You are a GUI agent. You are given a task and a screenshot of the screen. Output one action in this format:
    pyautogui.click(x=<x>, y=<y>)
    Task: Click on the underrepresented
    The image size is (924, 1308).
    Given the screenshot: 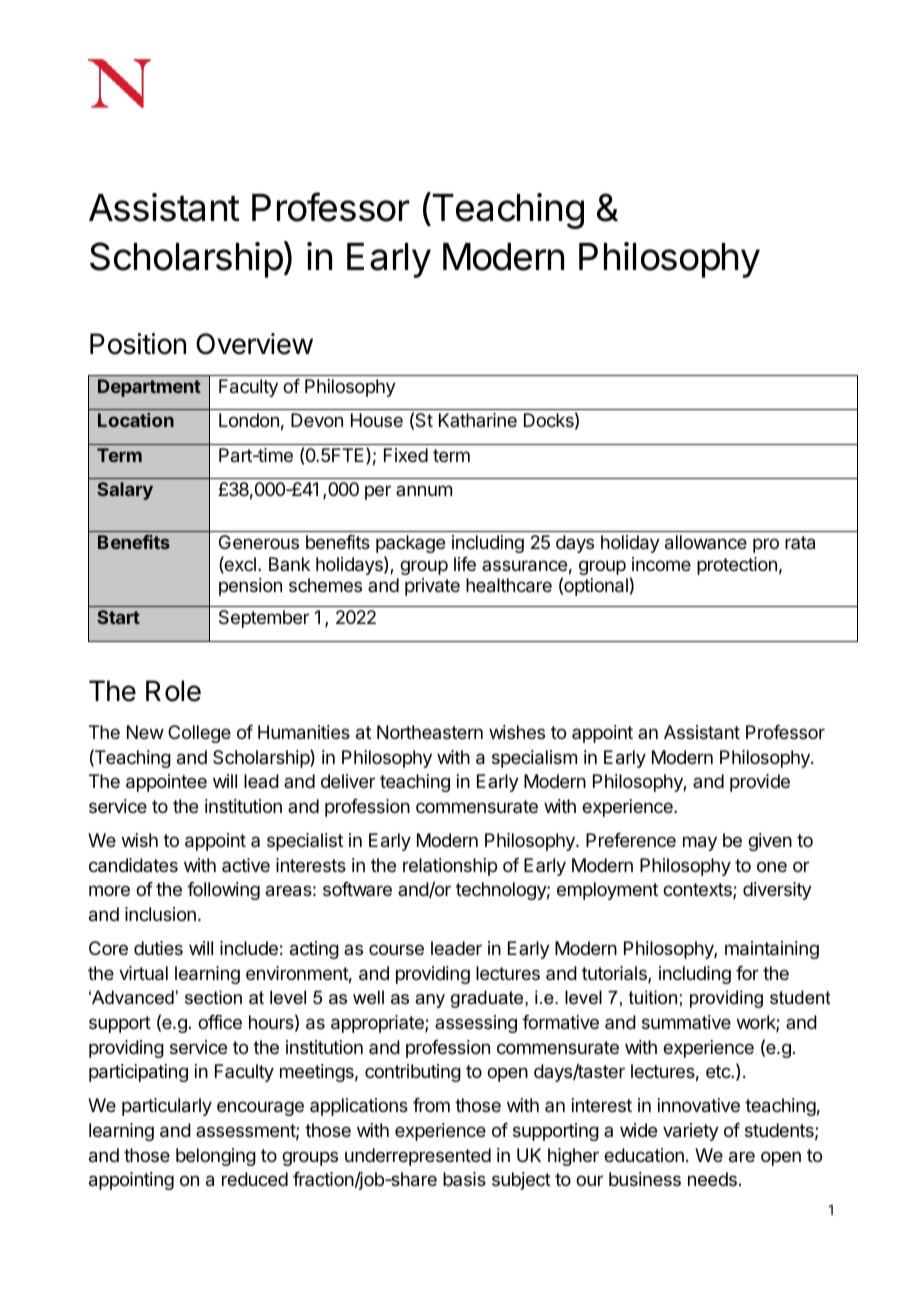 What is the action you would take?
    pyautogui.click(x=418, y=1157)
